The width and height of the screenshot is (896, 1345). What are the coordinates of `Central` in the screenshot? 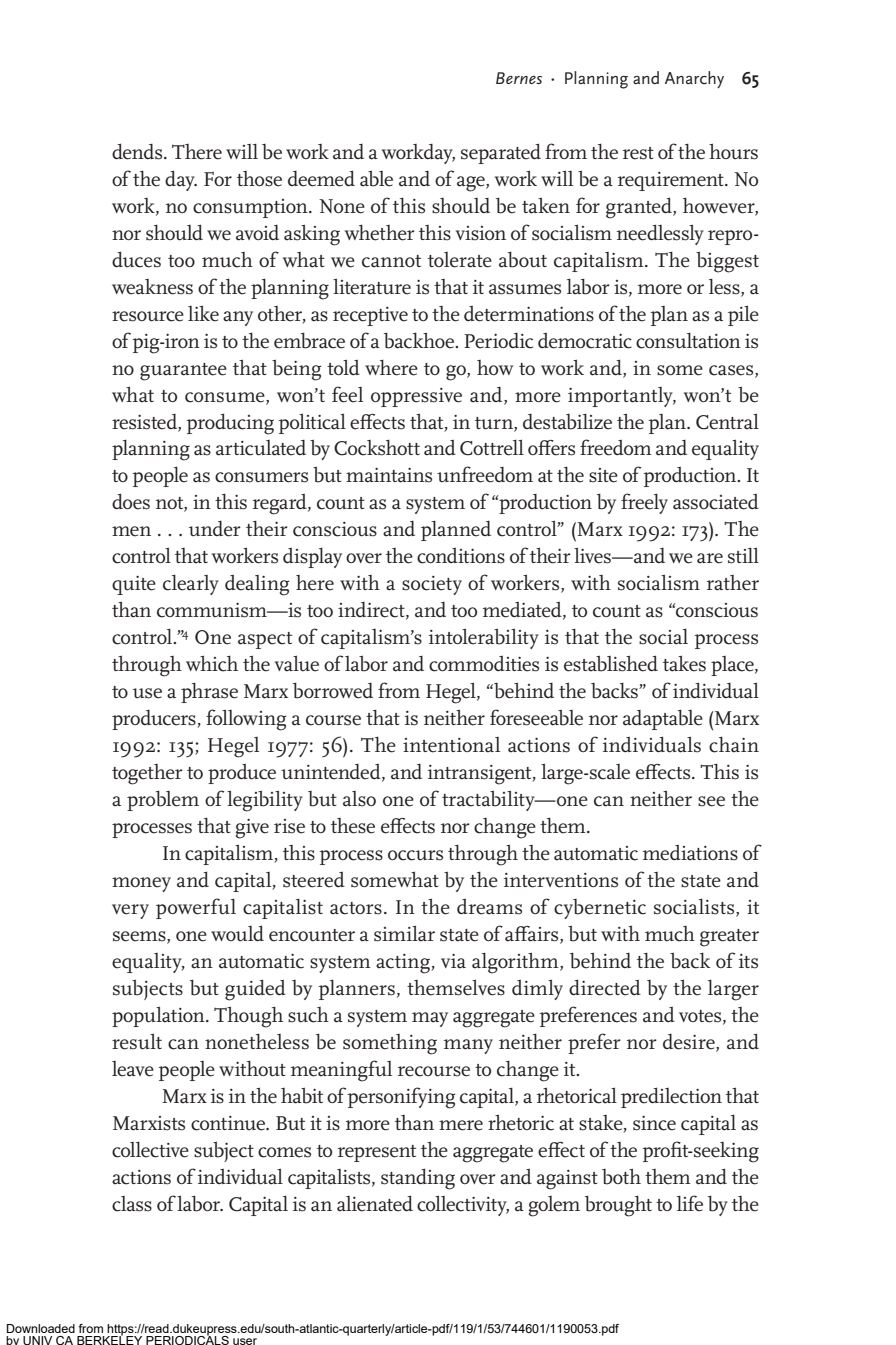 It's located at (727, 421).
